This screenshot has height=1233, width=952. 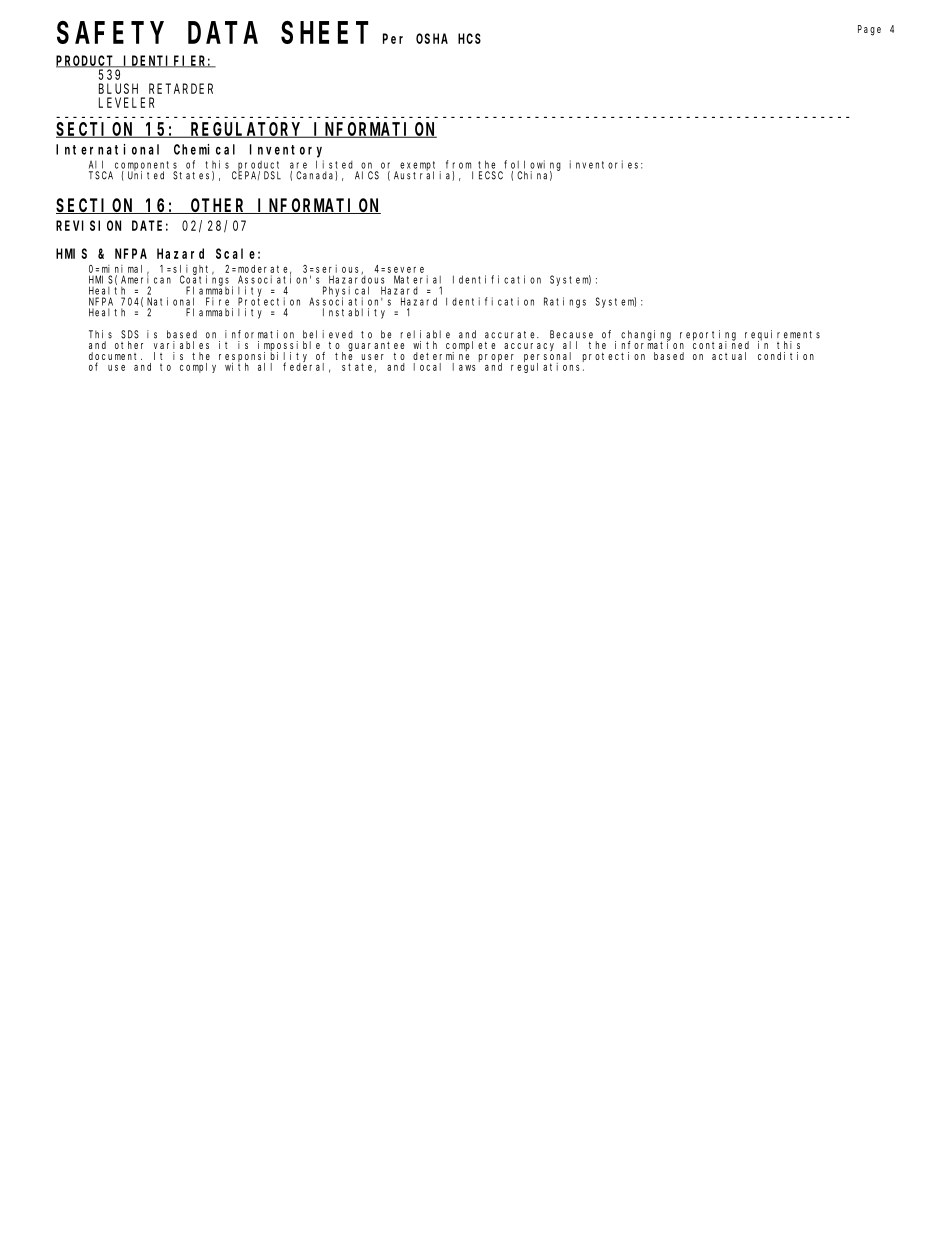 What do you see at coordinates (458, 164) in the screenshot?
I see `from` at bounding box center [458, 164].
